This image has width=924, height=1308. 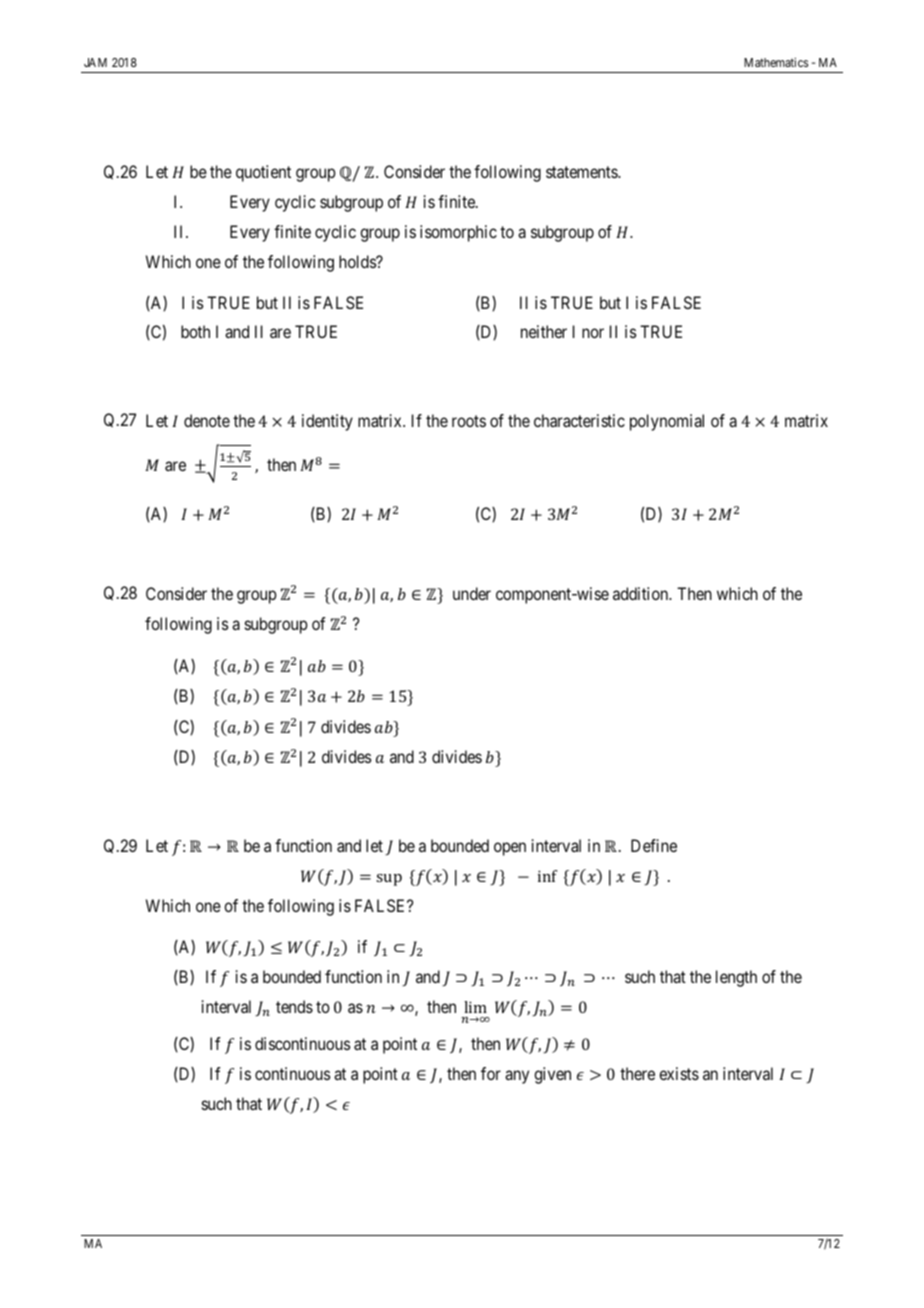 I want to click on exists, so click(x=679, y=1073).
